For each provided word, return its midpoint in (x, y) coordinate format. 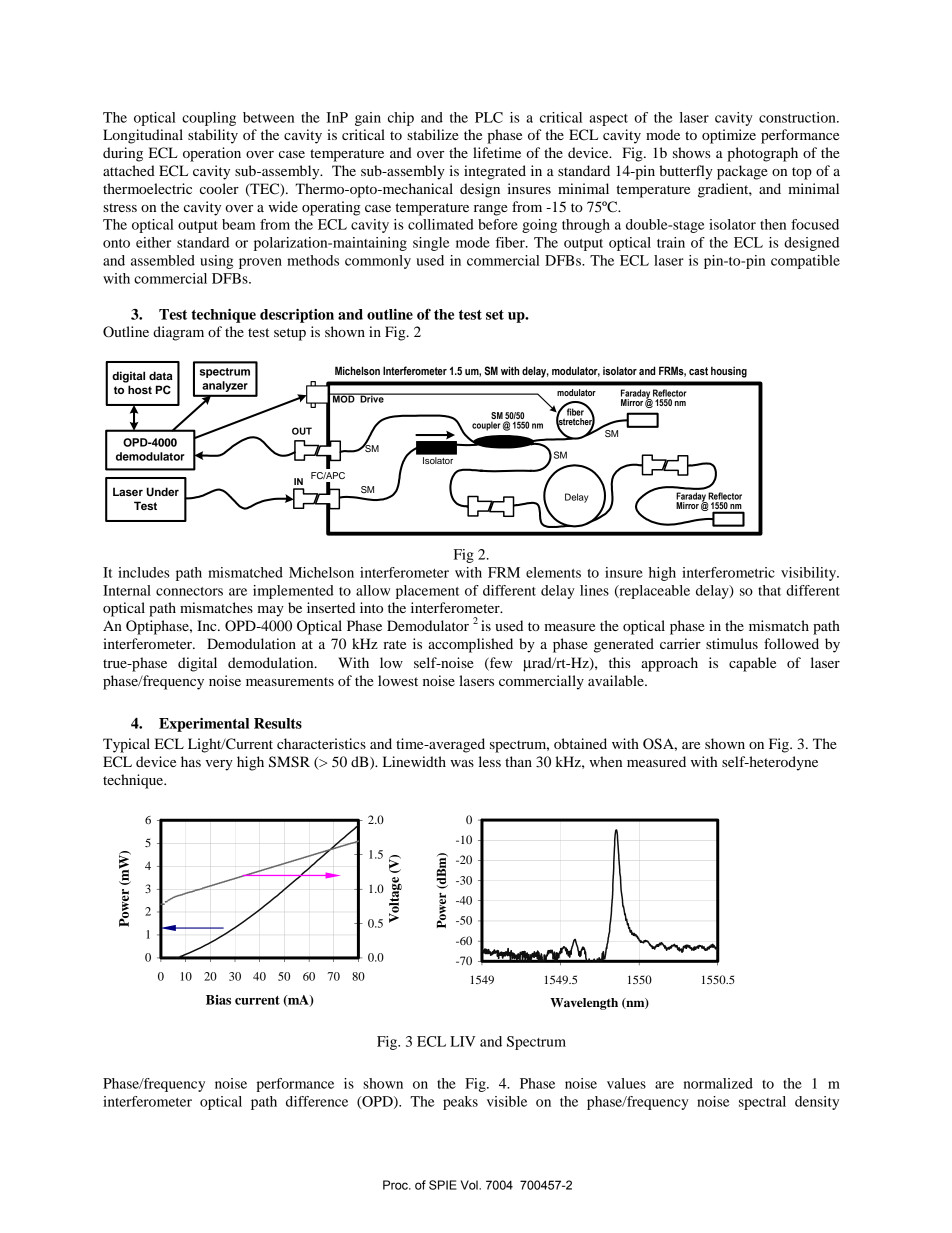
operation (212, 154)
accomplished (470, 645)
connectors (189, 591)
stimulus (732, 643)
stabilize (433, 134)
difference (317, 1101)
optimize (729, 136)
